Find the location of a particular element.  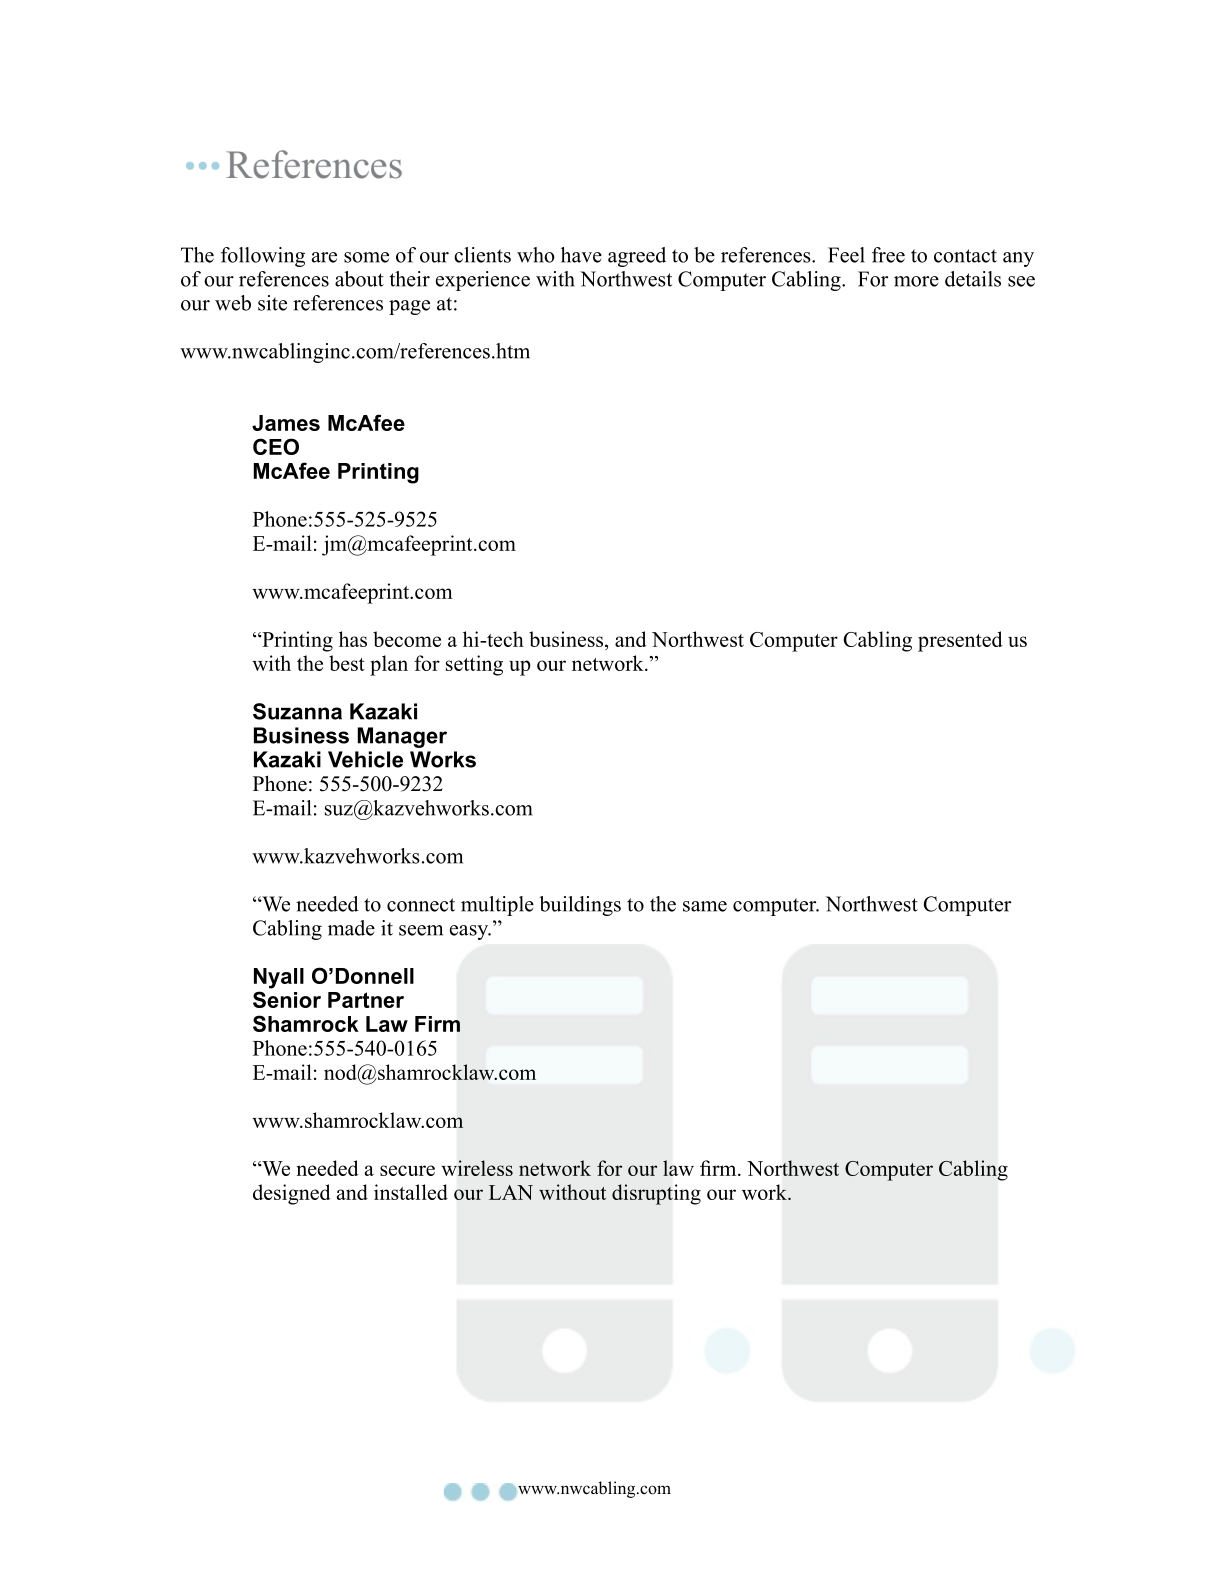

disrupting is located at coordinates (656, 1194).
